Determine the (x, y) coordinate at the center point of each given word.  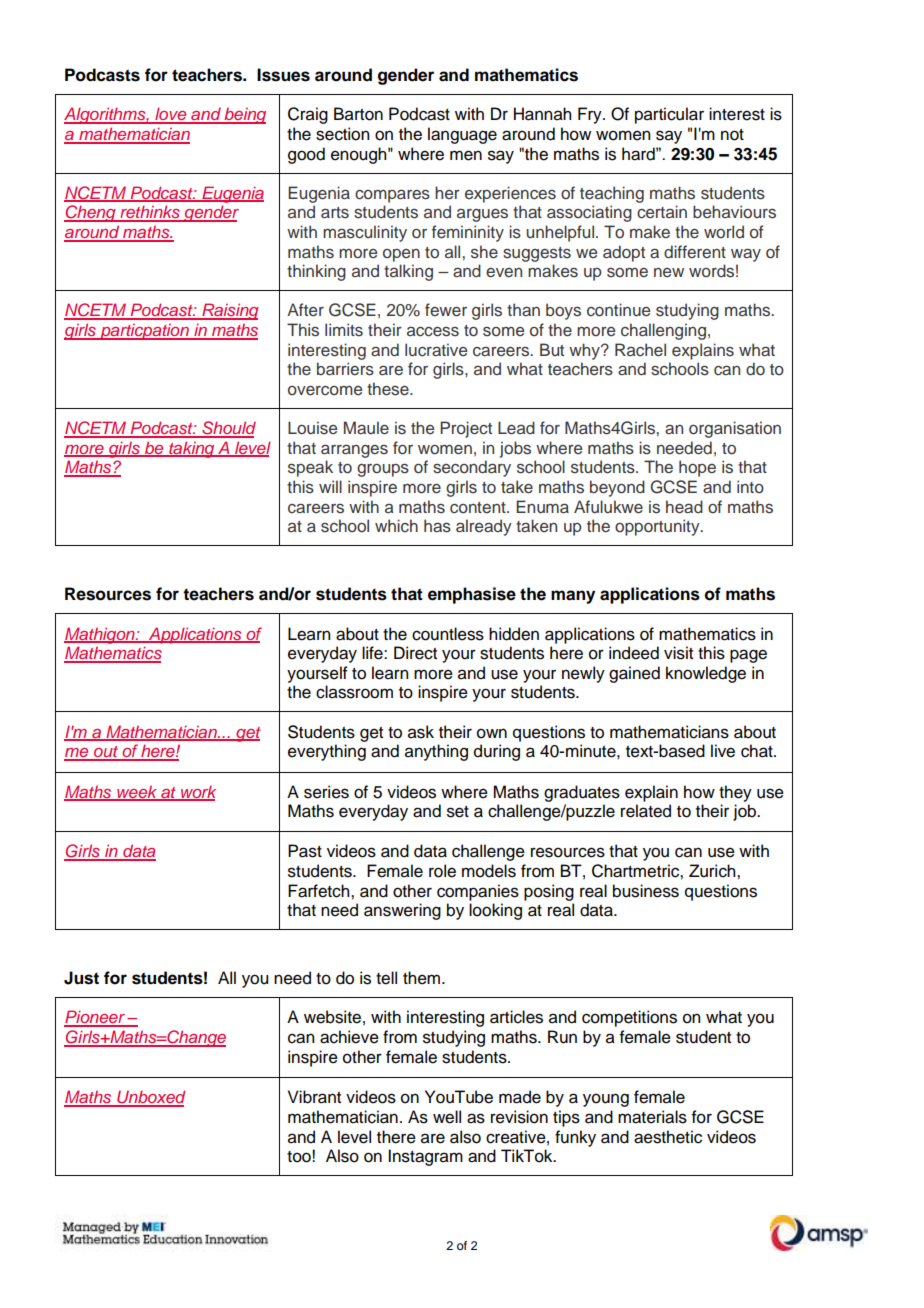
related (646, 811)
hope (697, 468)
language (462, 135)
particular (669, 115)
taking (192, 449)
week (137, 793)
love (171, 115)
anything (436, 752)
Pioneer (95, 1018)
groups (383, 470)
